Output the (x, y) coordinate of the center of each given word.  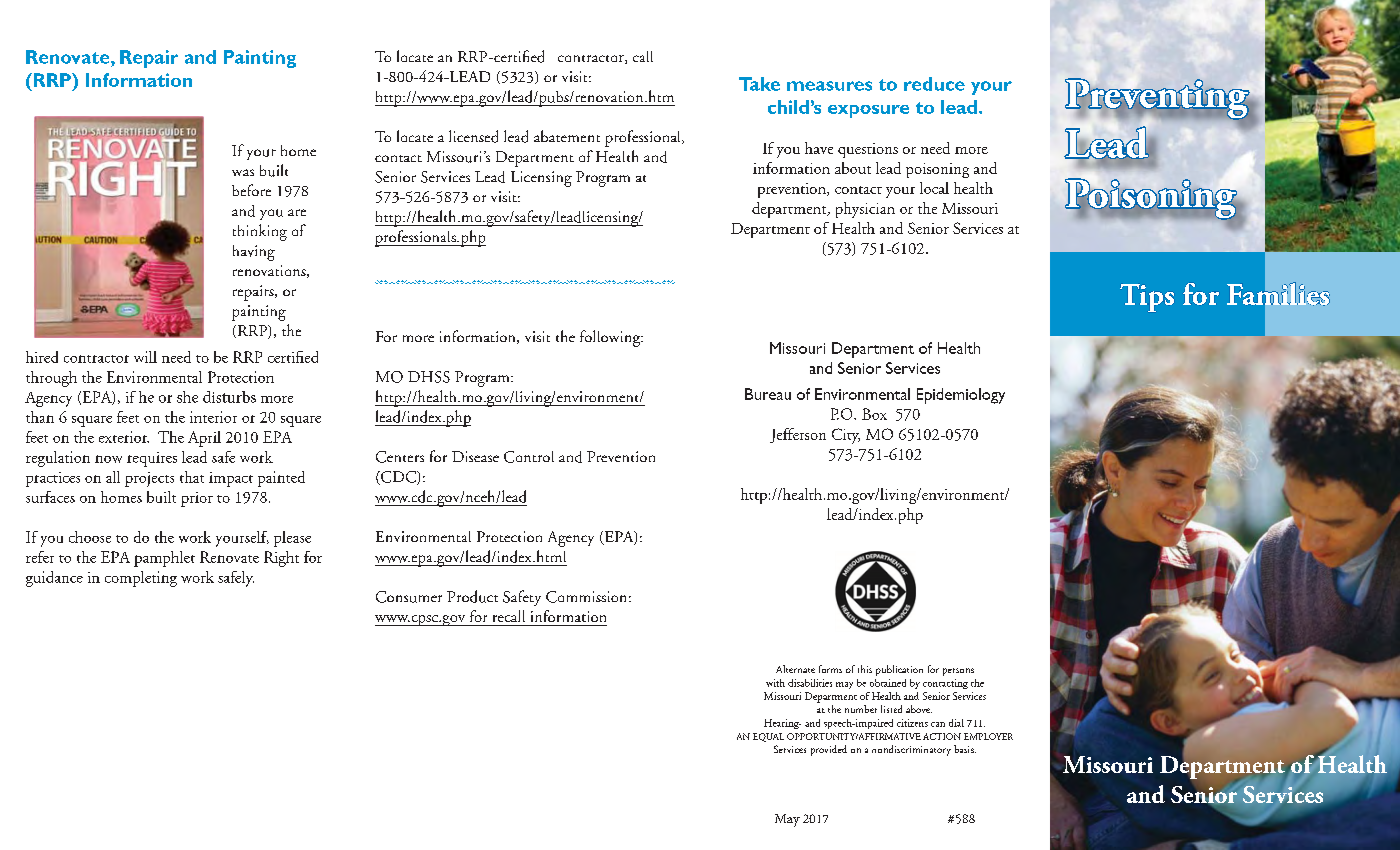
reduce (934, 84)
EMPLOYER (988, 736)
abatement (567, 136)
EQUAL (768, 737)
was (243, 172)
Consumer (409, 597)
